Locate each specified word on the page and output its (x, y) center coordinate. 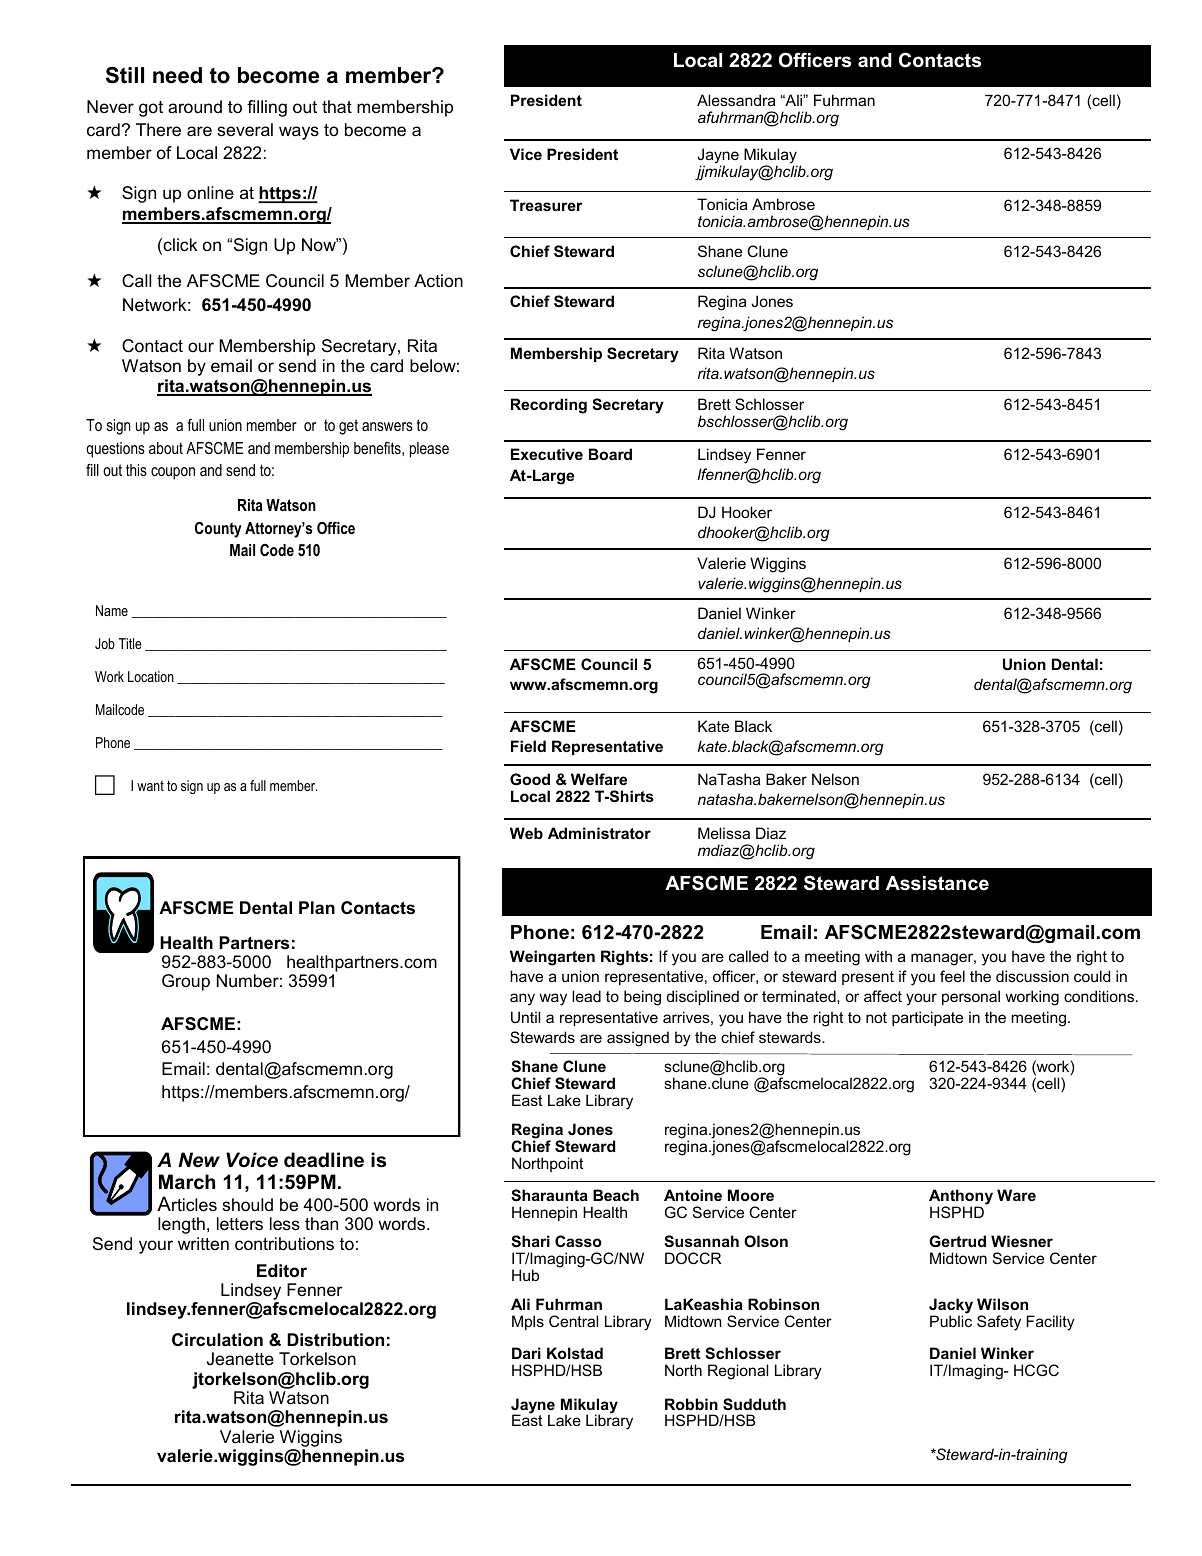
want (150, 786)
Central (573, 1321)
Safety (999, 1323)
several (245, 130)
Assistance (937, 883)
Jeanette (240, 1359)
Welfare (599, 779)
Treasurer (546, 205)
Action (438, 280)
